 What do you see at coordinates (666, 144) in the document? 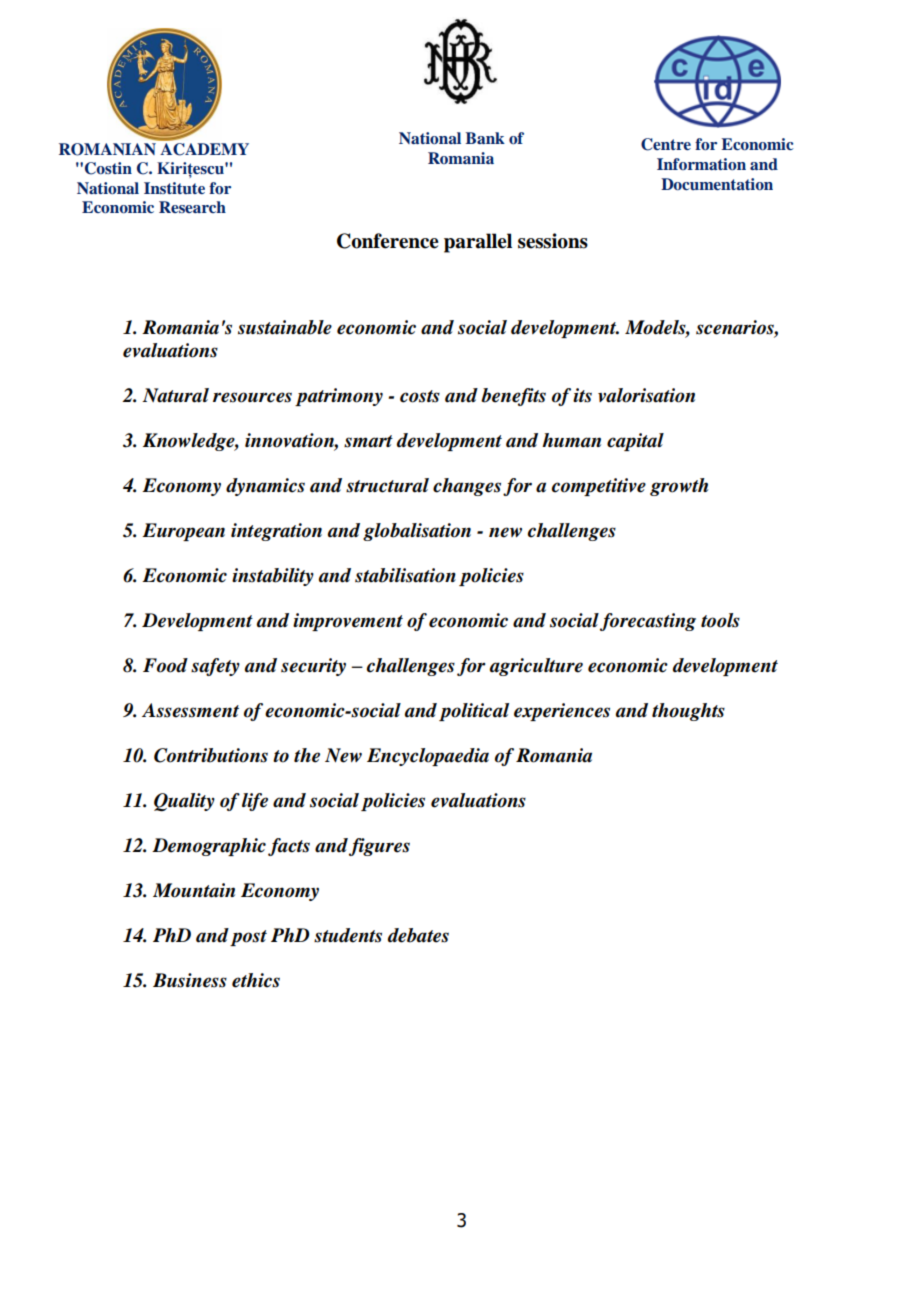
I see `Centre` at bounding box center [666, 144].
